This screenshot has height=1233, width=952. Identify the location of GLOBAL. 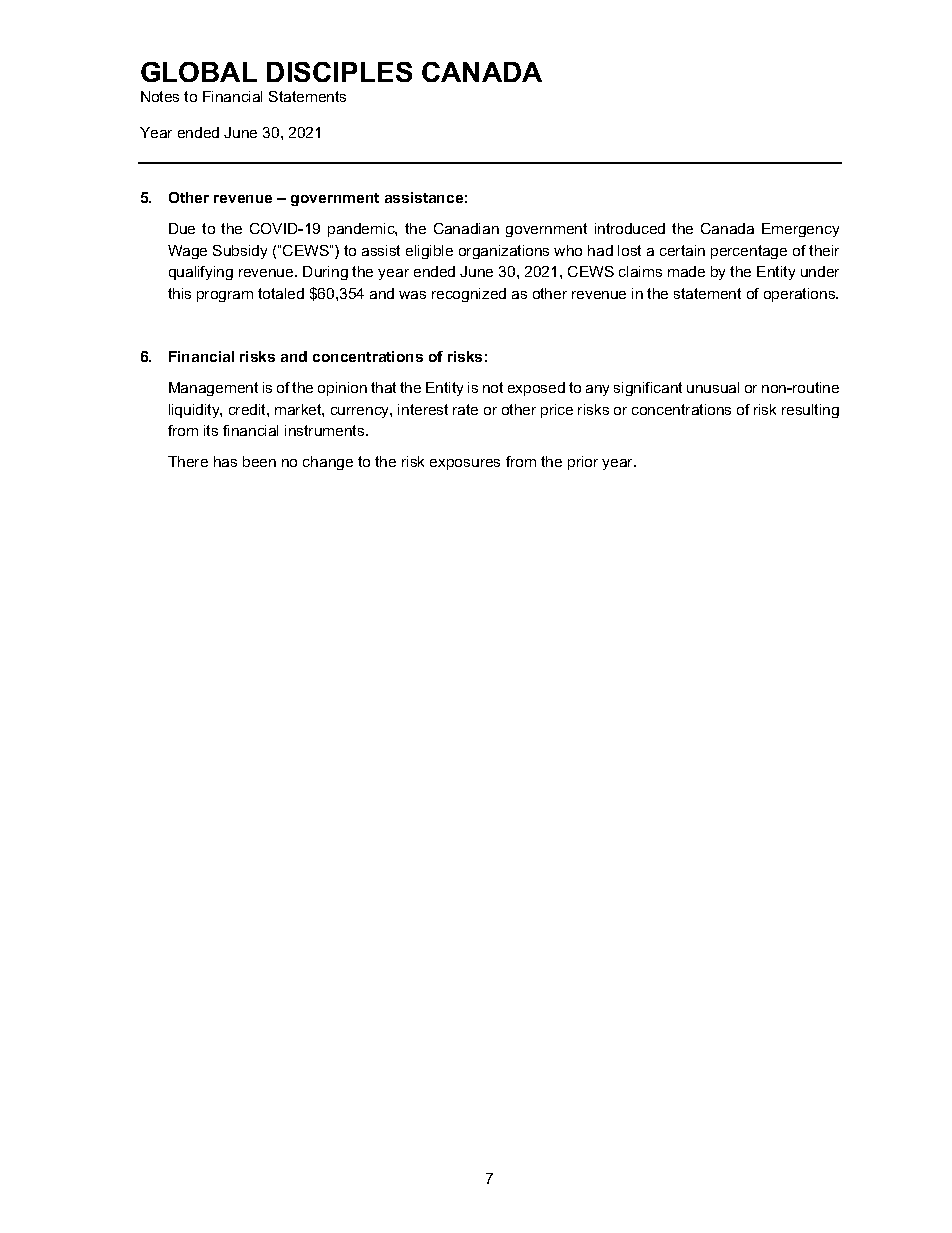
(199, 72).
